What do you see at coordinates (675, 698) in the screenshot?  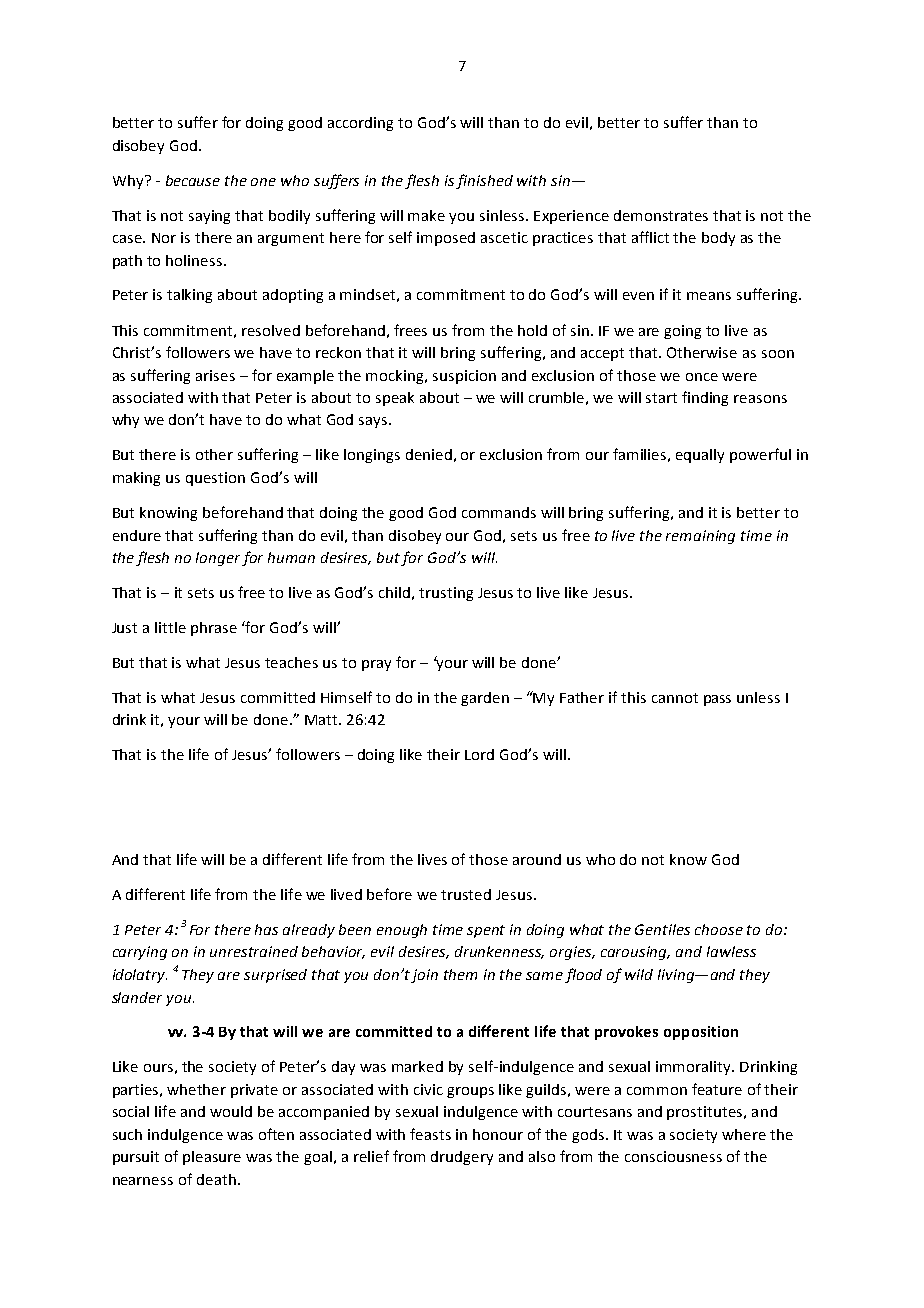 I see `cannot` at bounding box center [675, 698].
